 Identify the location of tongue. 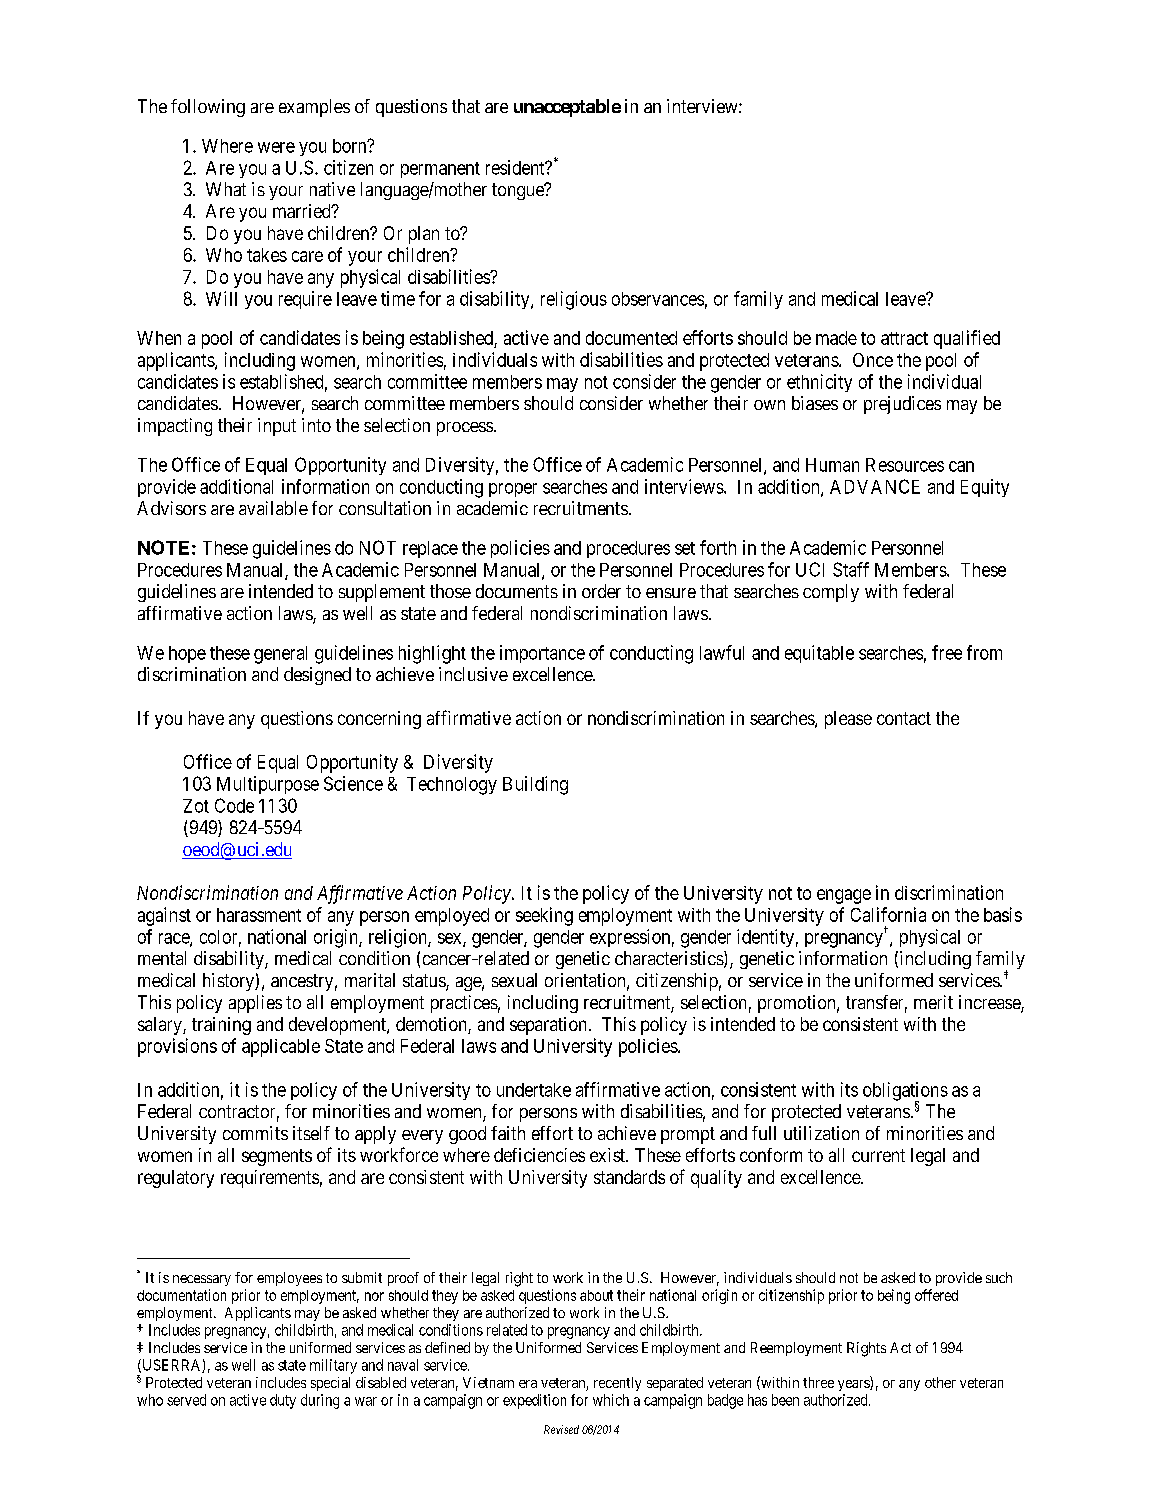
(519, 191).
